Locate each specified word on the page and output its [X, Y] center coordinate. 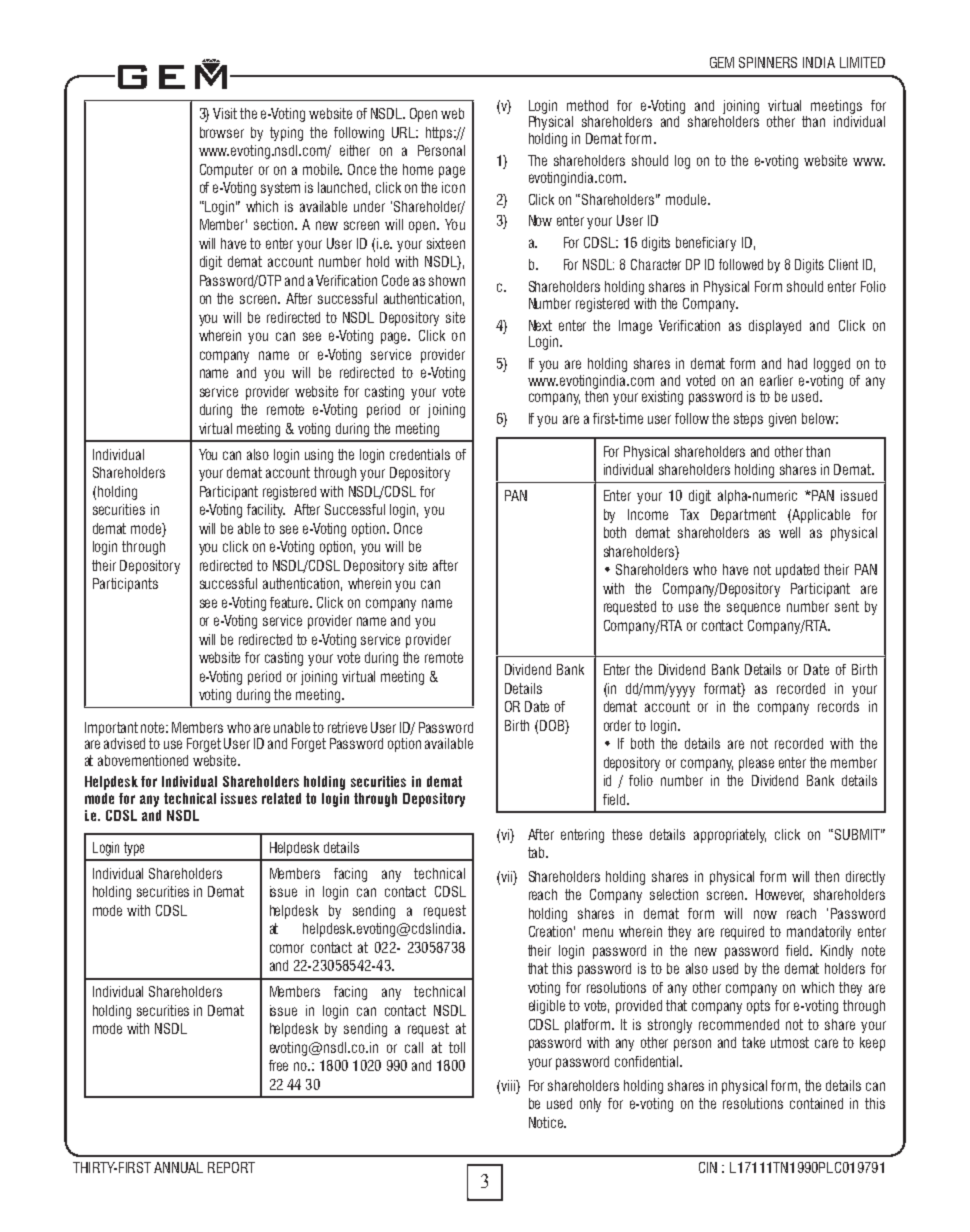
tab [537, 852]
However [780, 895]
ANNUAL [178, 1167]
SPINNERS [768, 62]
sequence [753, 609]
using [319, 456]
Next [540, 325]
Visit [225, 113]
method [587, 105]
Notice [547, 1122]
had [797, 363]
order [617, 725]
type [134, 849]
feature [290, 602]
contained [816, 1103]
